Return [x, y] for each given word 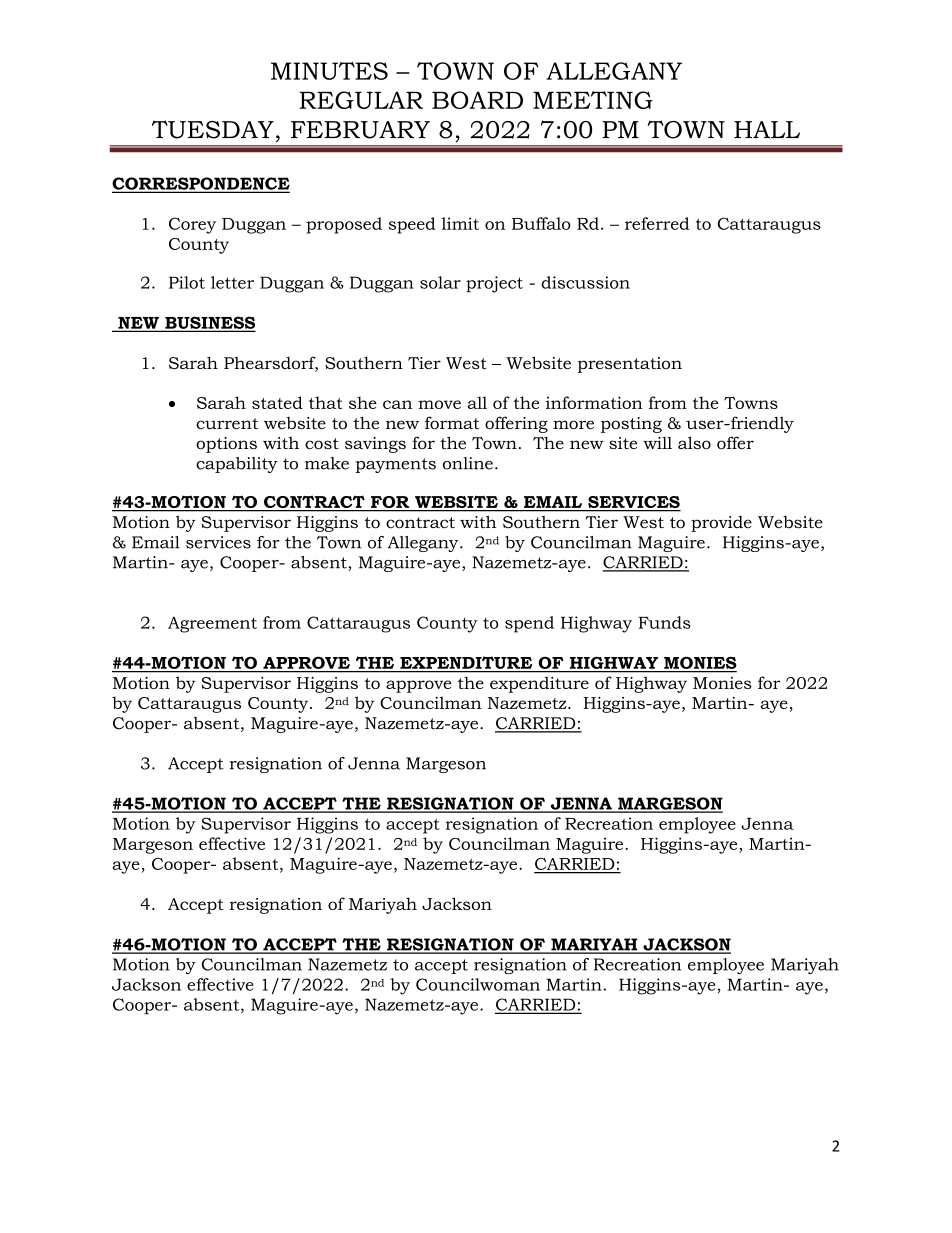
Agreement [212, 625]
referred [657, 223]
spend [529, 624]
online [468, 463]
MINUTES [329, 71]
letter [232, 282]
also [694, 443]
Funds [665, 622]
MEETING [593, 100]
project [494, 284]
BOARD [477, 100]
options [226, 445]
